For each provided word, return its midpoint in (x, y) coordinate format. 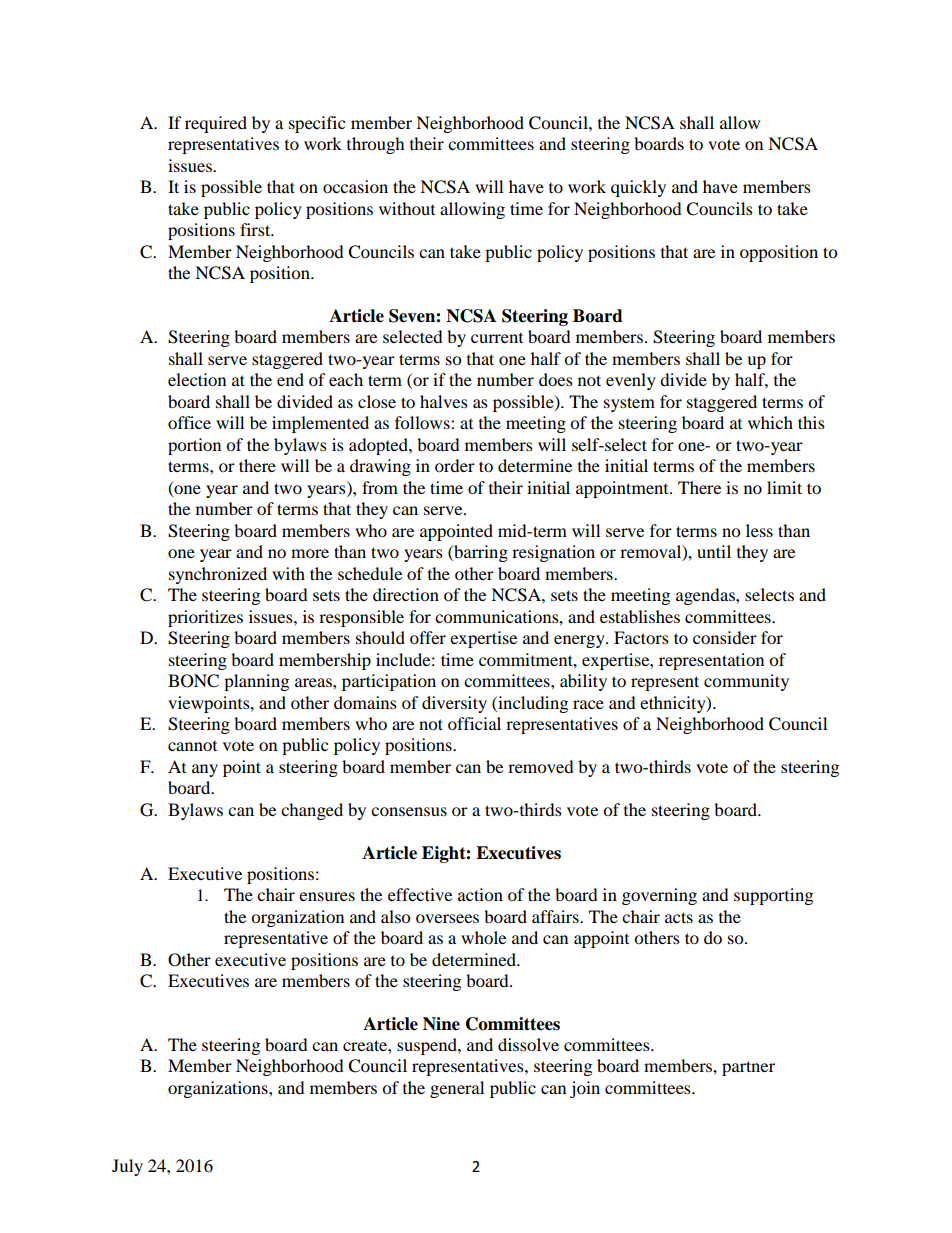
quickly (638, 188)
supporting (773, 896)
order (455, 465)
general (457, 1089)
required (216, 124)
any (205, 770)
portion (194, 446)
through (376, 145)
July (127, 1167)
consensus (409, 811)
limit (784, 487)
